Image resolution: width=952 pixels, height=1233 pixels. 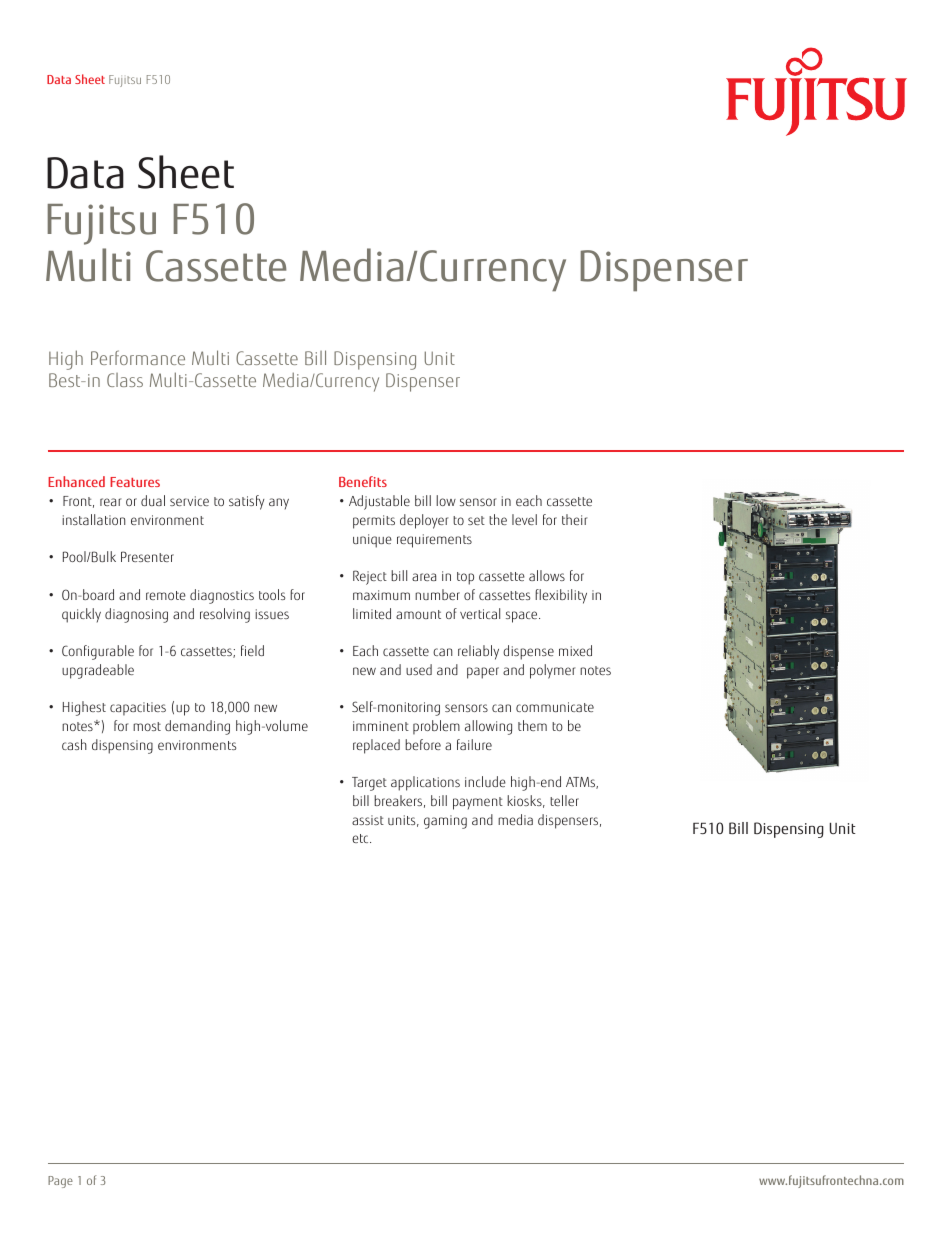 What do you see at coordinates (74, 744) in the screenshot?
I see `cash` at bounding box center [74, 744].
